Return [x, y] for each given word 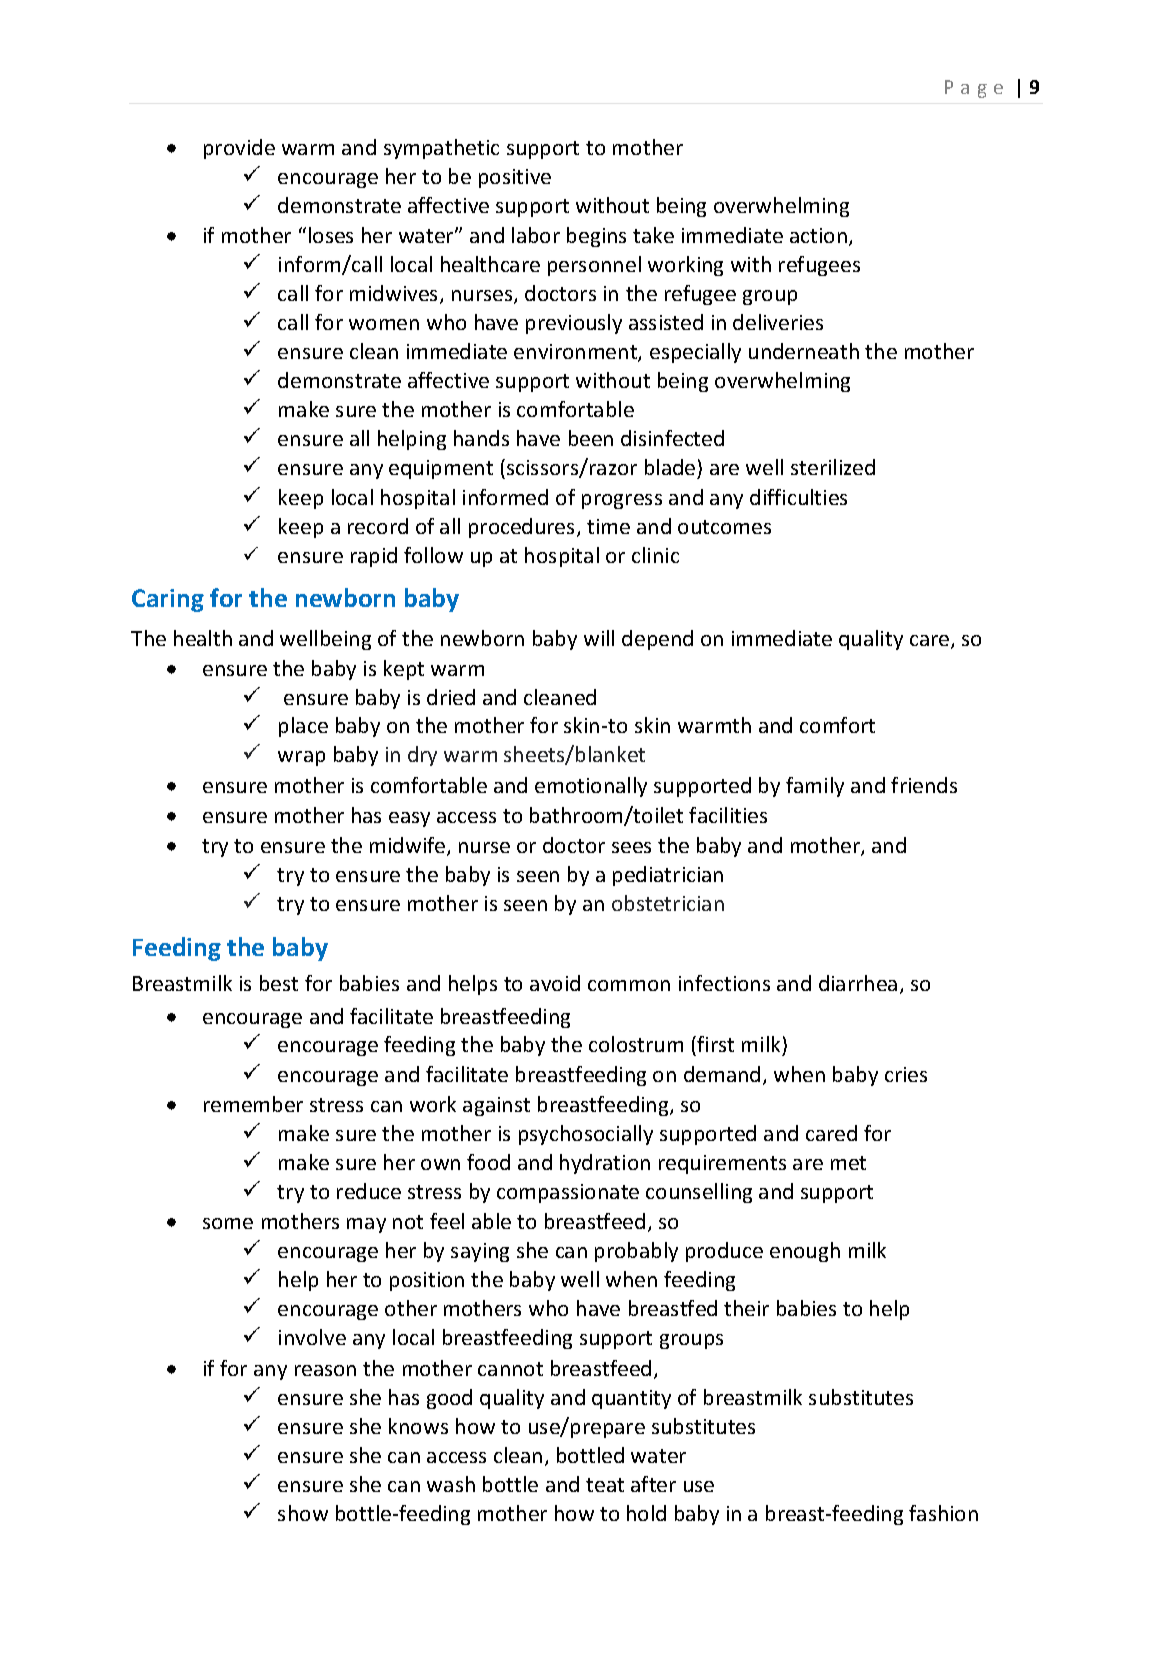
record [378, 526]
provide [239, 149]
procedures [523, 528]
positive [515, 178]
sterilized [833, 467]
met [848, 1163]
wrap [301, 758]
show [303, 1513]
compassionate [568, 1193]
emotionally [591, 787]
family [815, 787]
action [818, 235]
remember [253, 1104]
